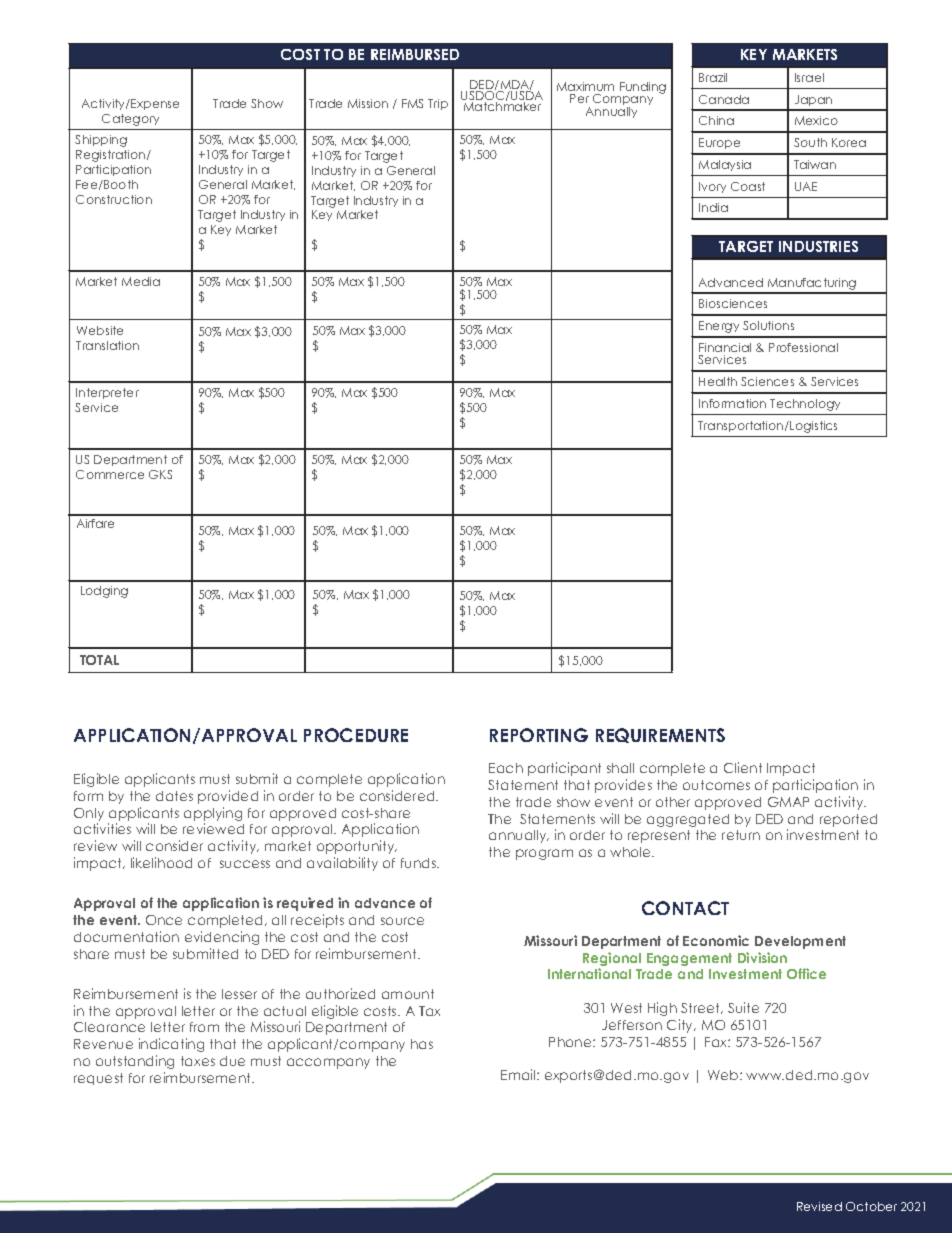 Image resolution: width=952 pixels, height=1233 pixels. Describe the element at coordinates (800, 942) in the screenshot. I see `Development` at that location.
